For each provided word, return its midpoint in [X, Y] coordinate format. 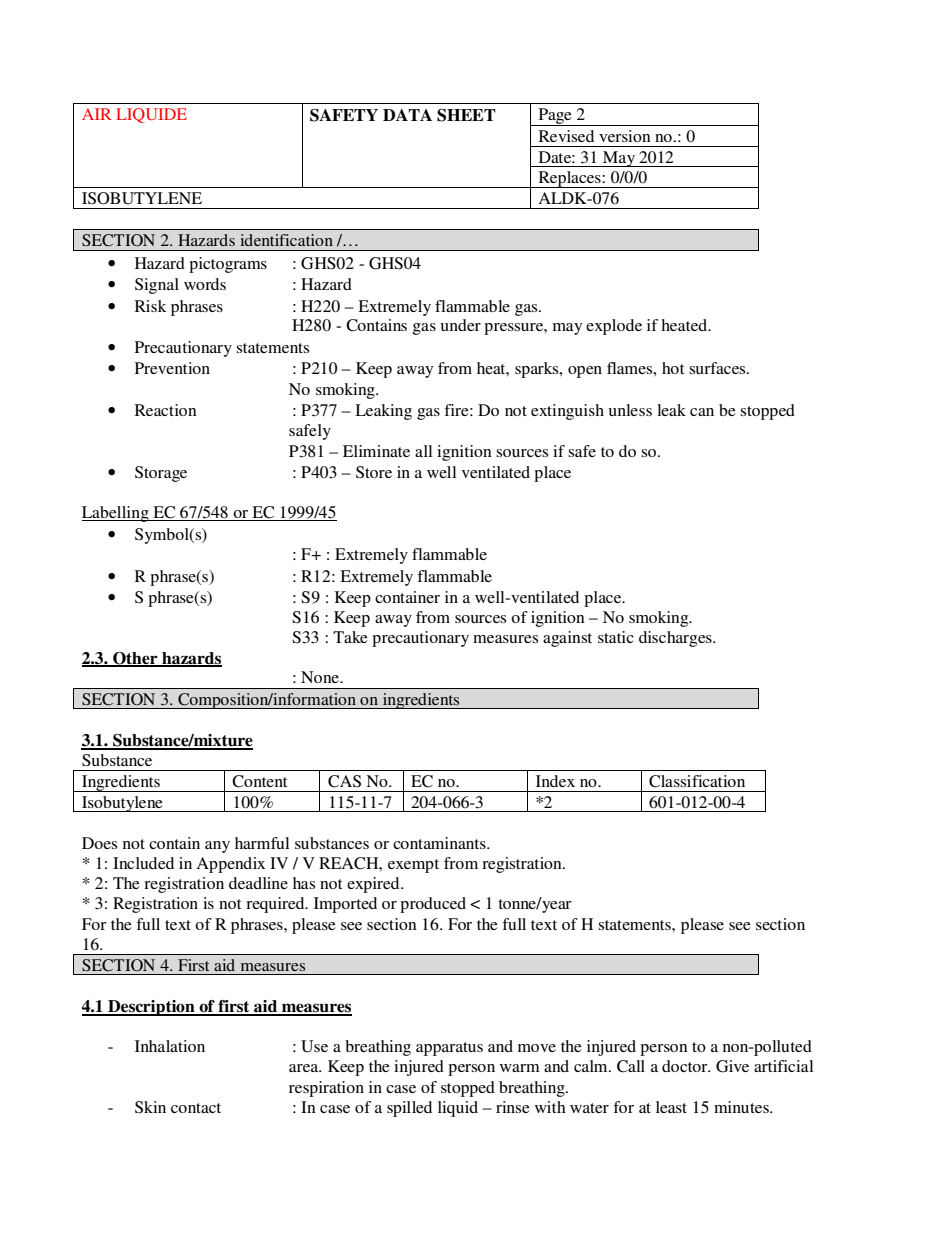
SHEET [466, 115]
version [625, 136]
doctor [686, 1066]
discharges [676, 639]
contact [196, 1108]
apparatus [449, 1049]
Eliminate [376, 451]
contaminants [440, 843]
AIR [96, 114]
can [702, 412]
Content [259, 781]
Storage [161, 474]
